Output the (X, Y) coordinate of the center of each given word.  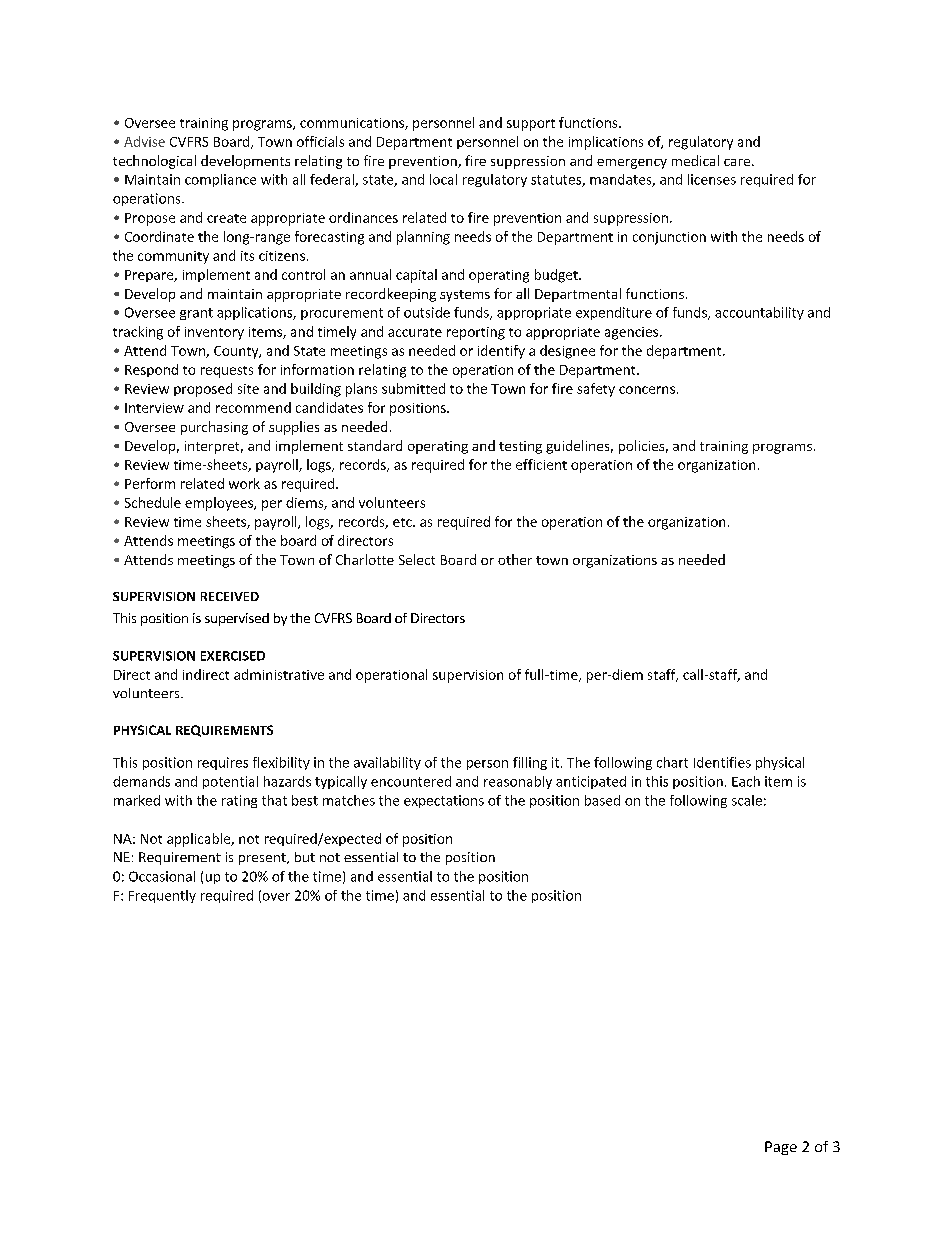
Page (781, 1148)
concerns (647, 390)
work (244, 483)
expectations (444, 801)
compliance (220, 180)
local (443, 179)
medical (695, 160)
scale (747, 800)
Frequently (162, 896)
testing (520, 447)
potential (230, 782)
